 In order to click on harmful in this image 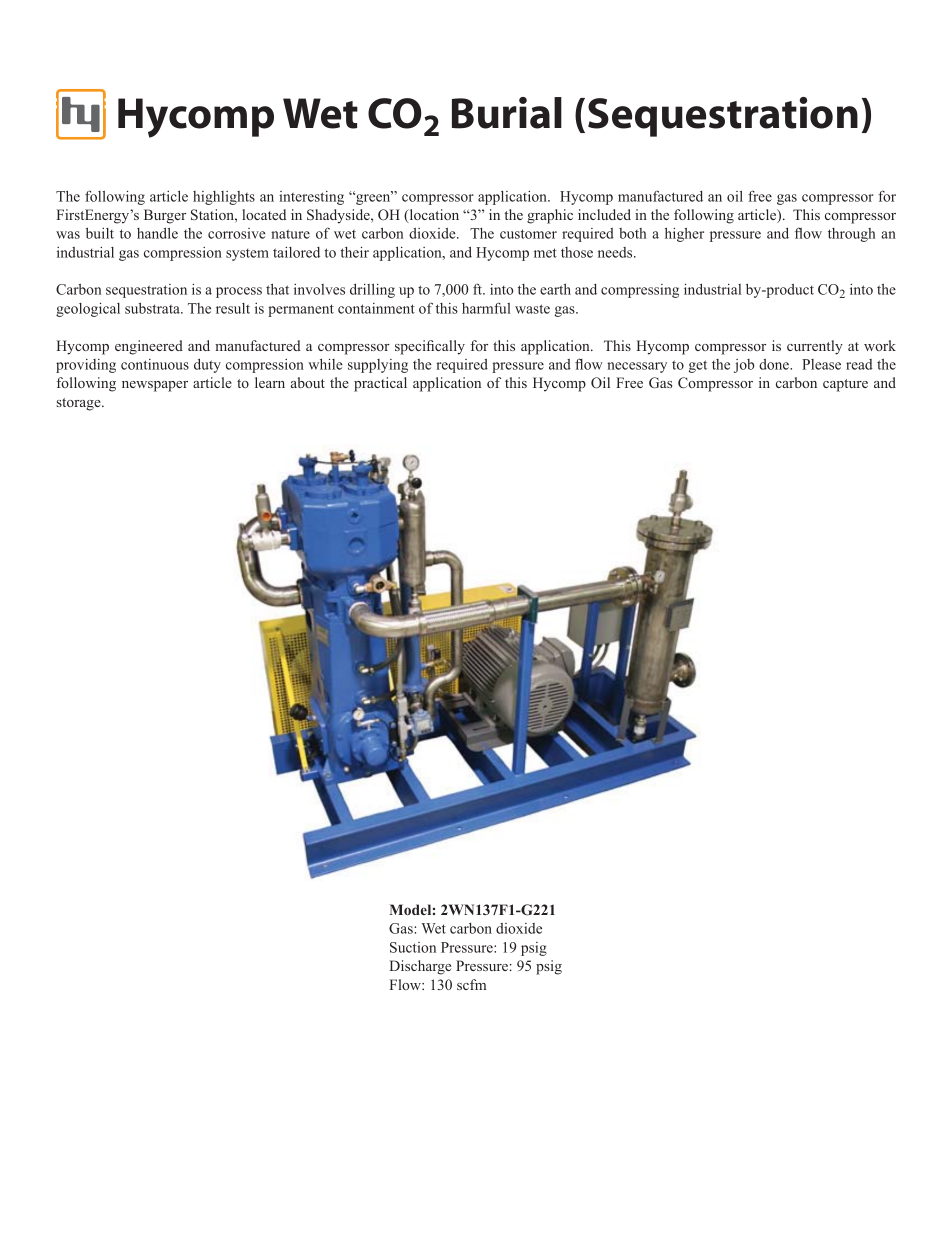, I will do `click(486, 308)`.
